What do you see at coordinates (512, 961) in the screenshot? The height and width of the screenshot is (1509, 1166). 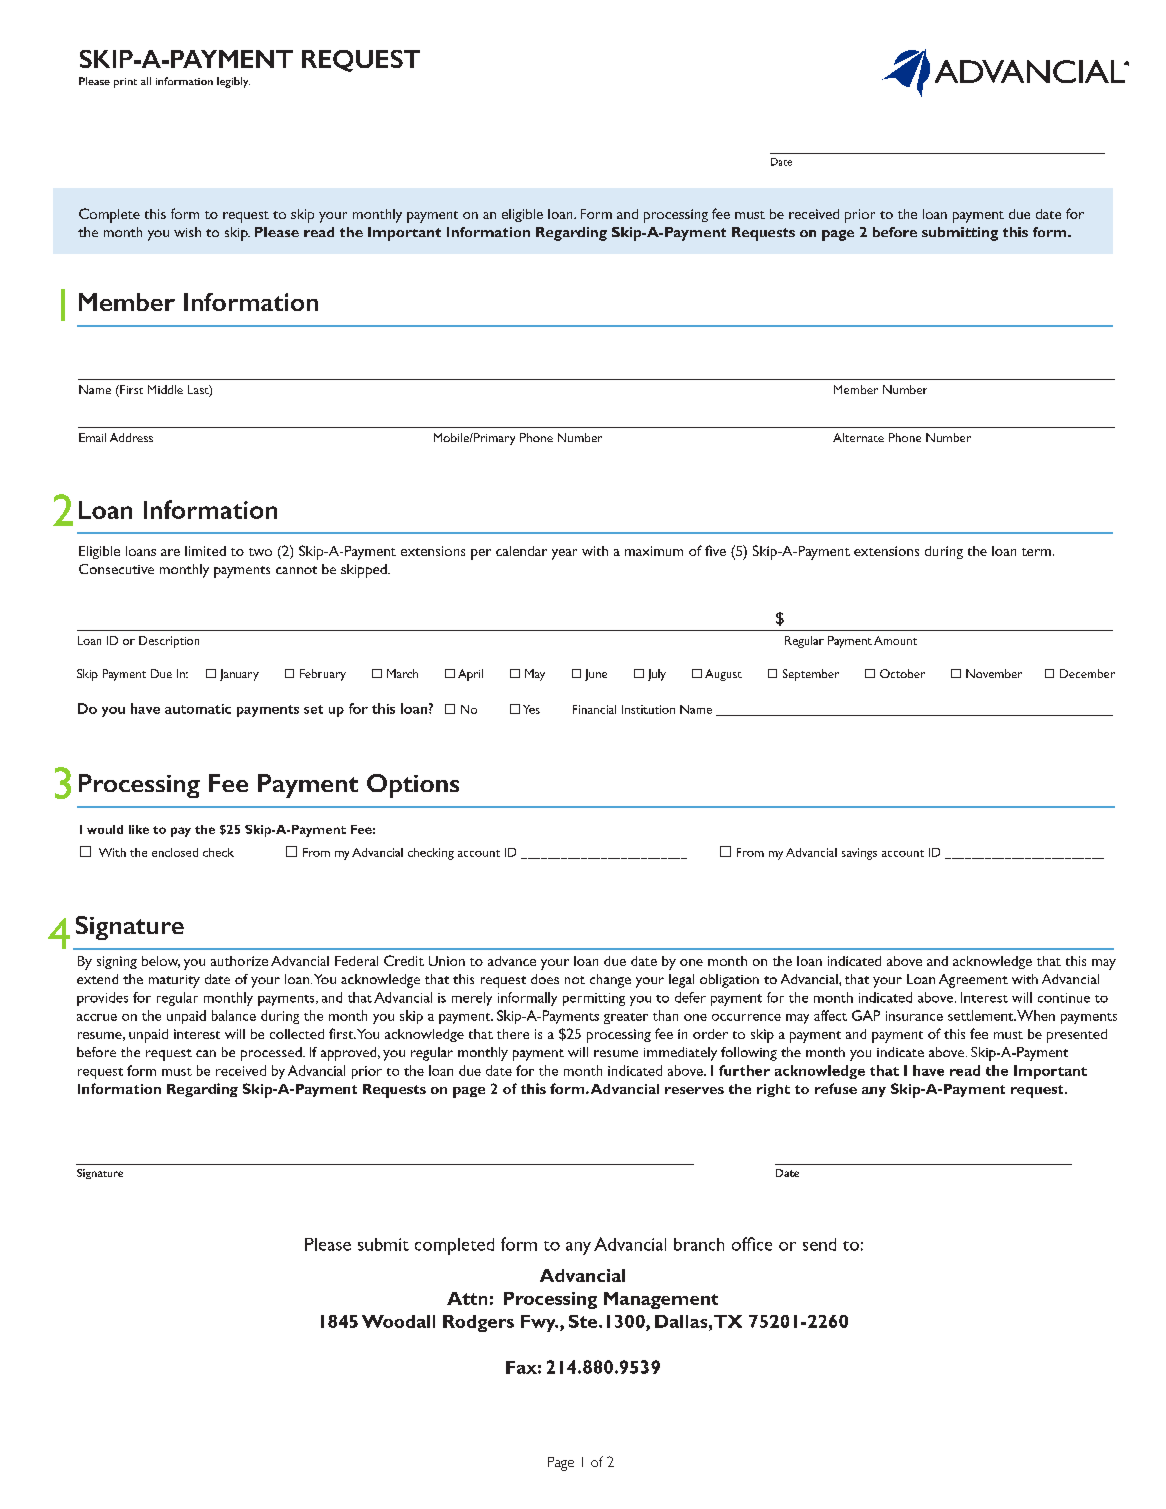 I see `advance` at bounding box center [512, 961].
